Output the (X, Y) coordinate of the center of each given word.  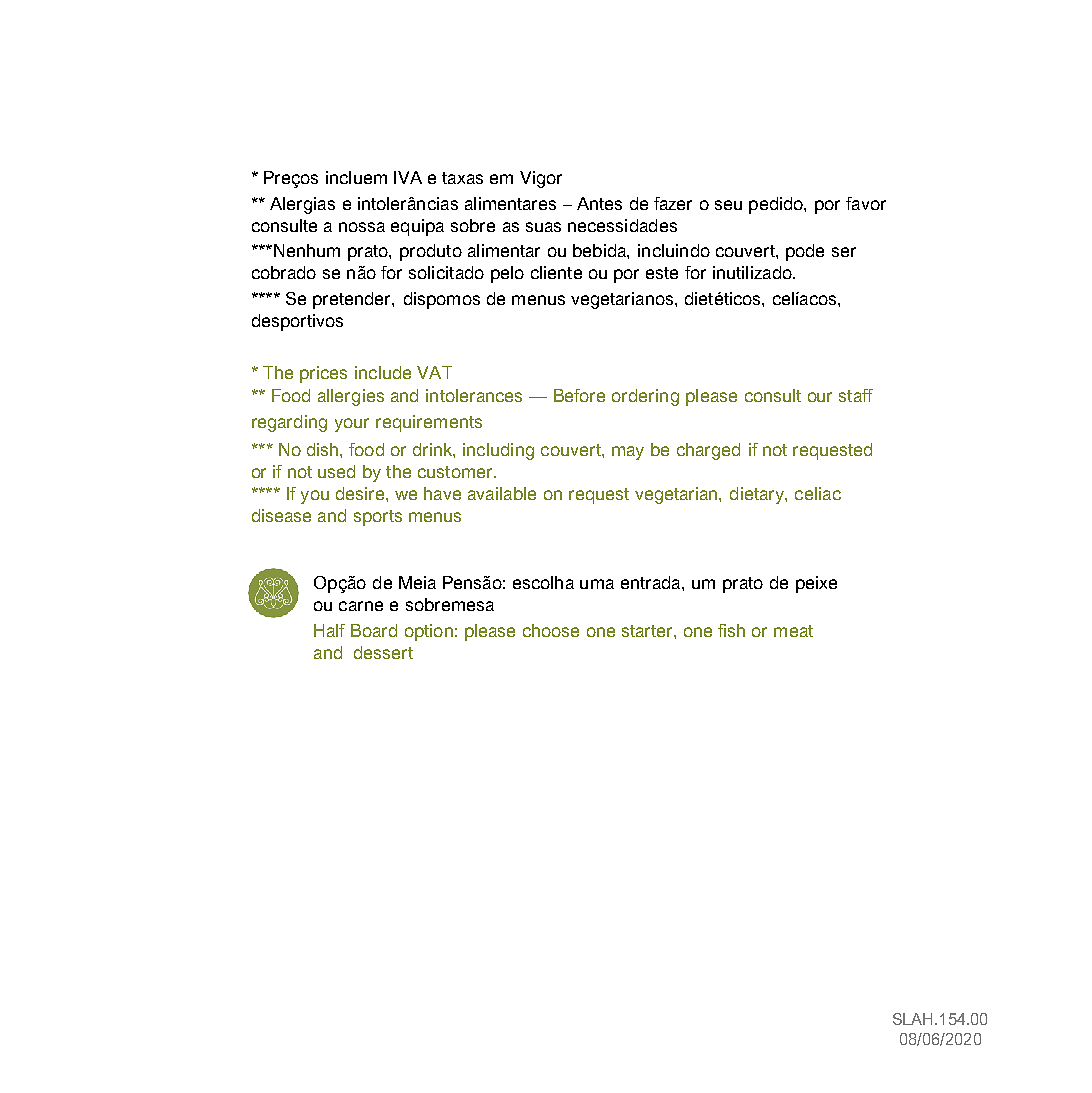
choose (551, 630)
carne (361, 606)
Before (579, 395)
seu (728, 205)
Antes (599, 203)
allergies (351, 397)
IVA (408, 177)
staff (856, 395)
